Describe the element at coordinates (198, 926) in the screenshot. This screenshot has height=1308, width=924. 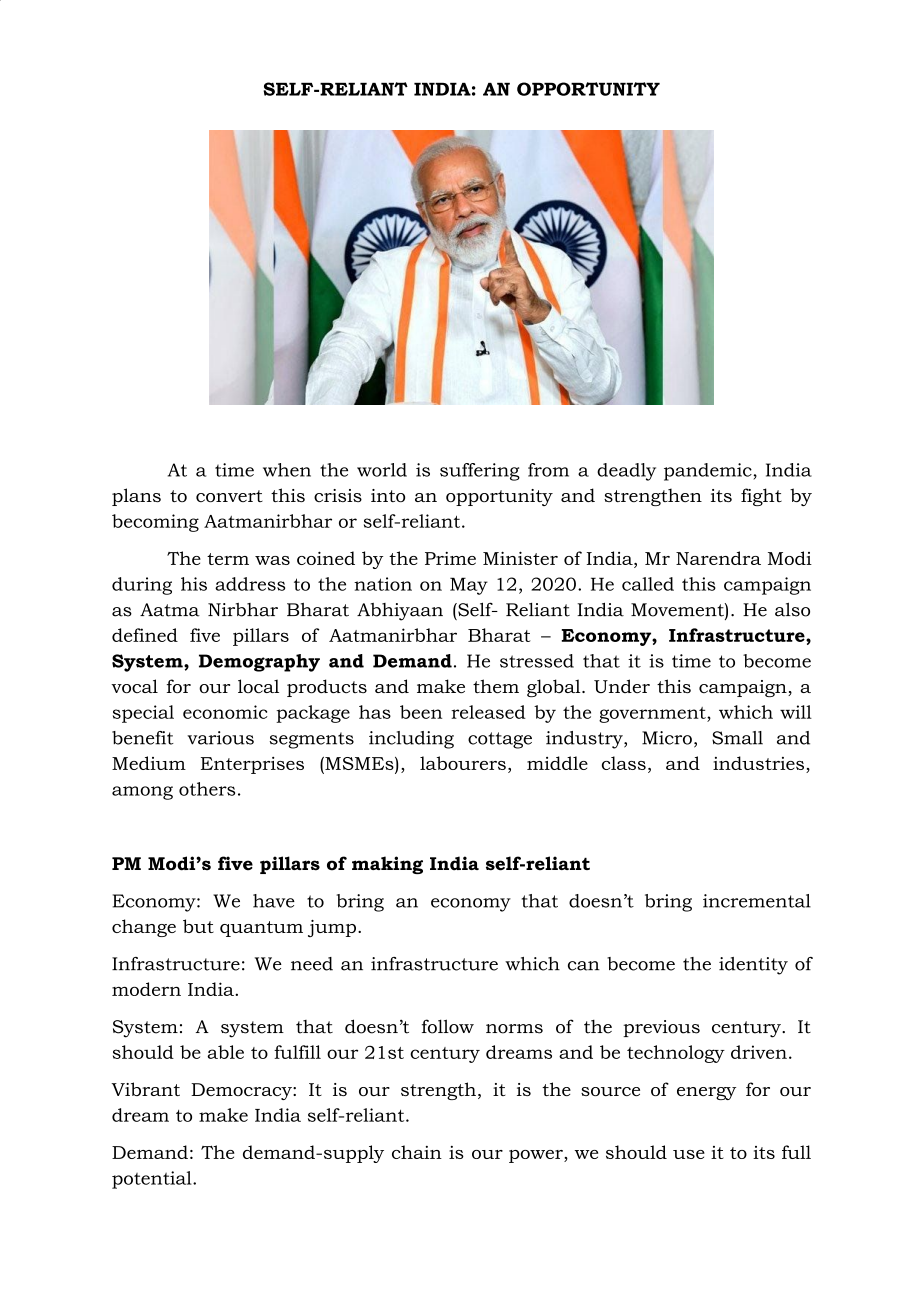
I see `but` at that location.
